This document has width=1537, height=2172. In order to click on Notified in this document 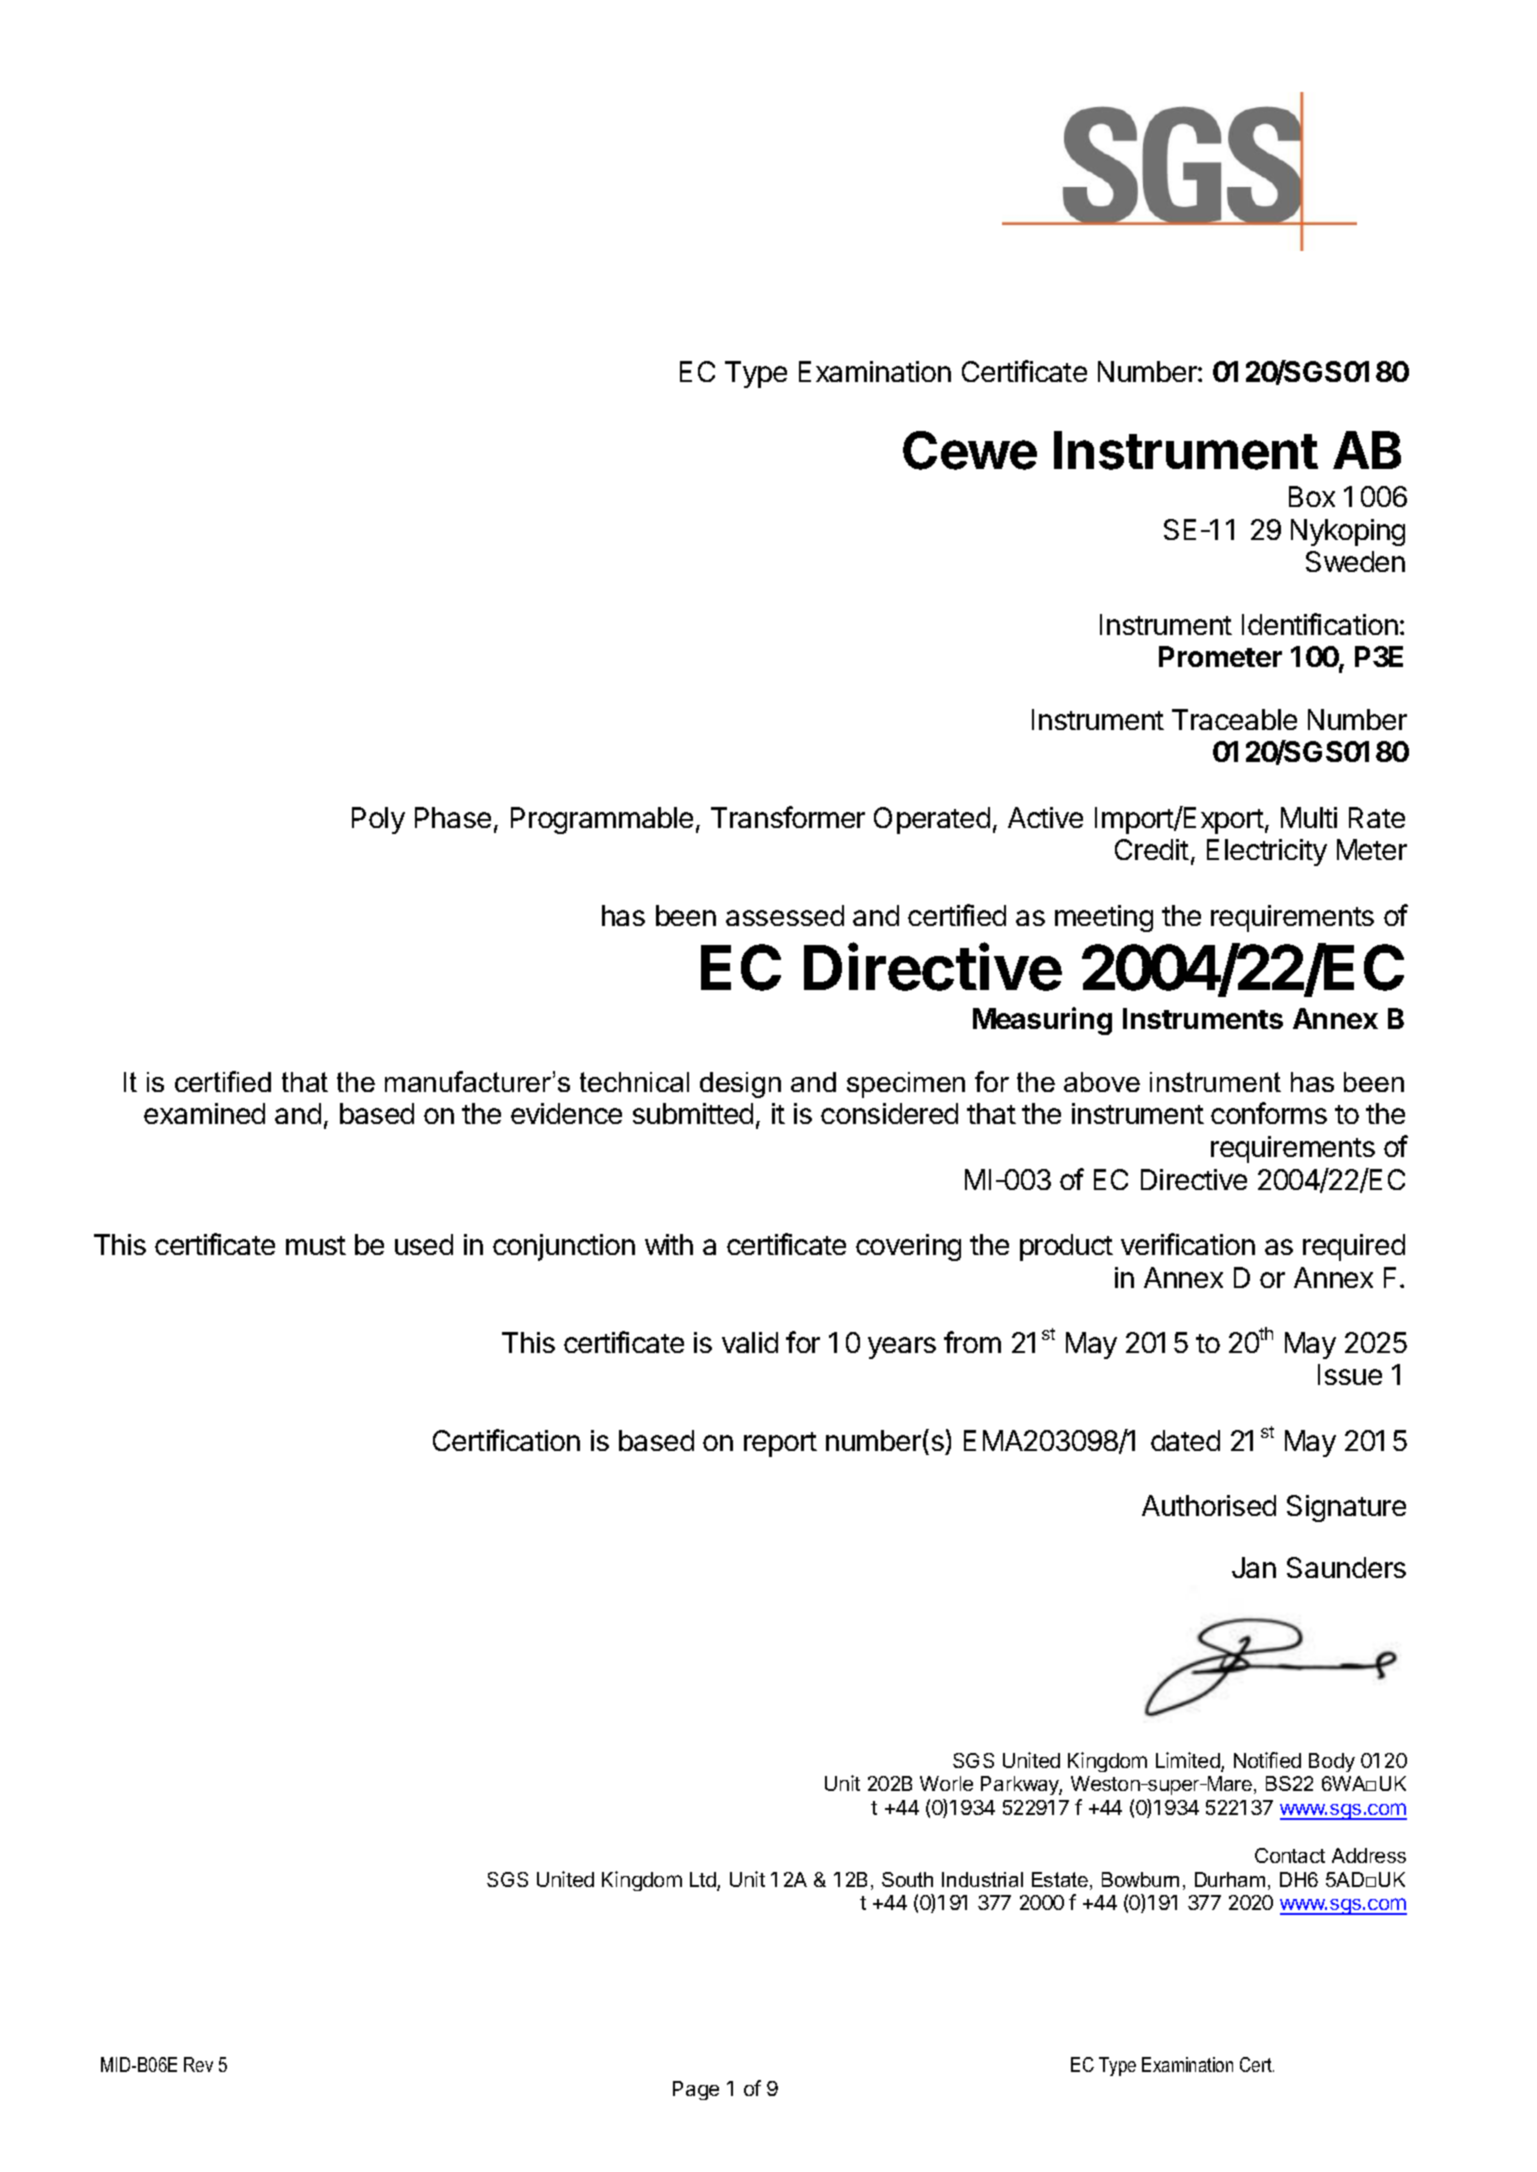, I will do `click(1267, 1760)`.
